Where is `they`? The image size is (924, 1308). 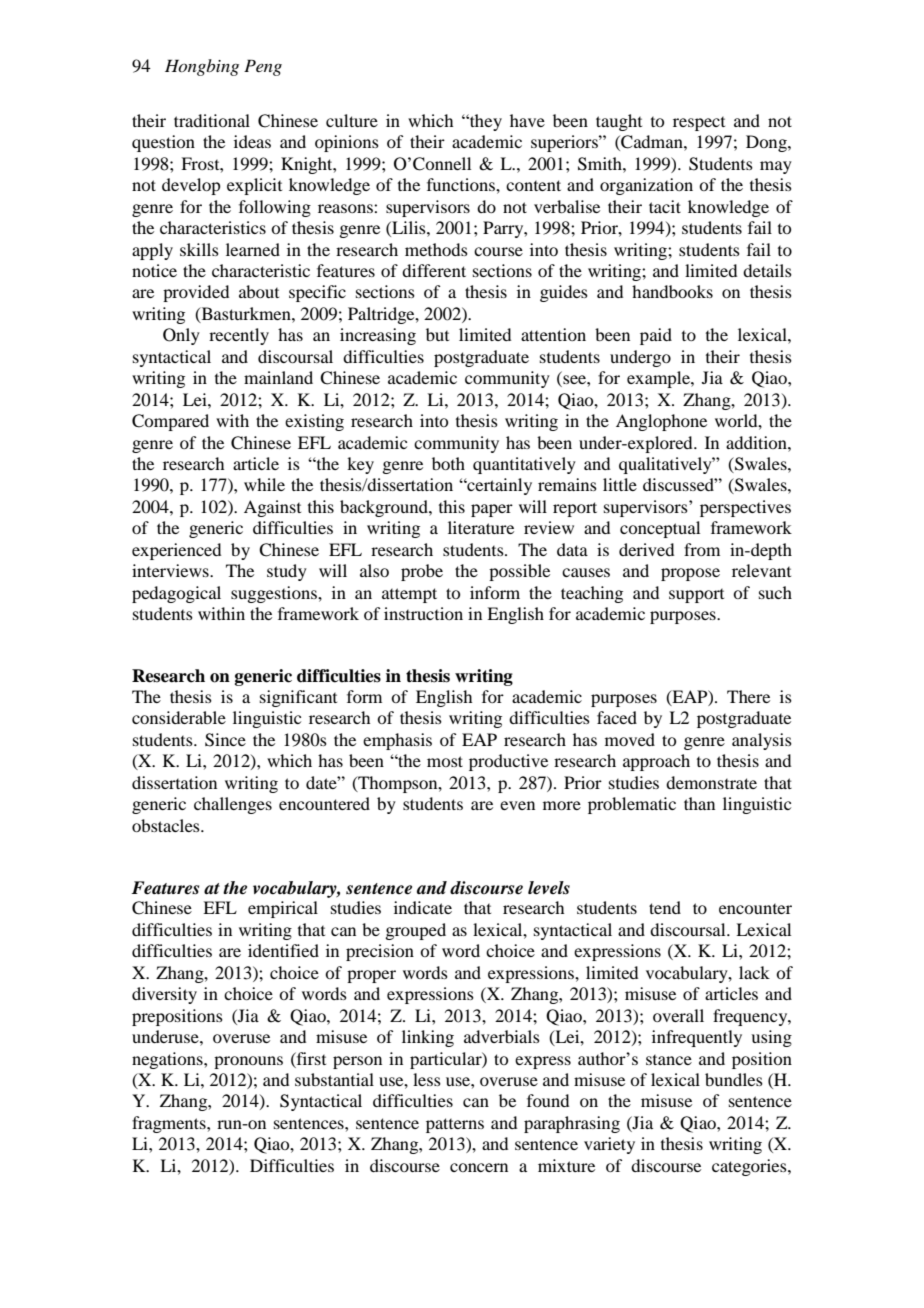
they is located at coordinates (485, 122).
